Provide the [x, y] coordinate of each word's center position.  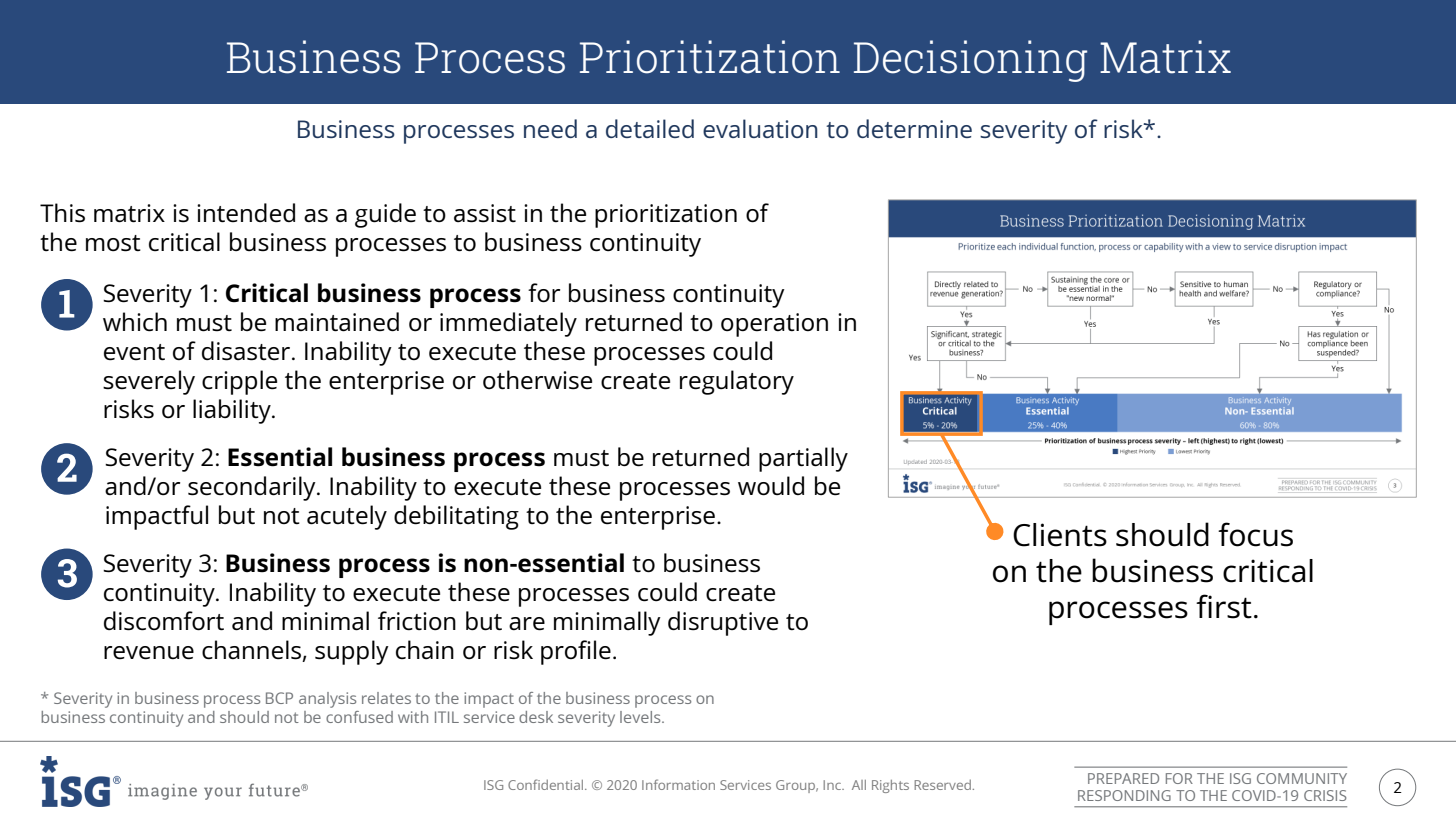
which [135, 322]
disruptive [723, 623]
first [1224, 606]
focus [1255, 534]
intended [246, 213]
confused [359, 717]
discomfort [164, 621]
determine [914, 128]
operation [774, 325]
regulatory [737, 382]
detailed [650, 128]
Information [678, 784]
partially [803, 459]
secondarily [253, 488]
